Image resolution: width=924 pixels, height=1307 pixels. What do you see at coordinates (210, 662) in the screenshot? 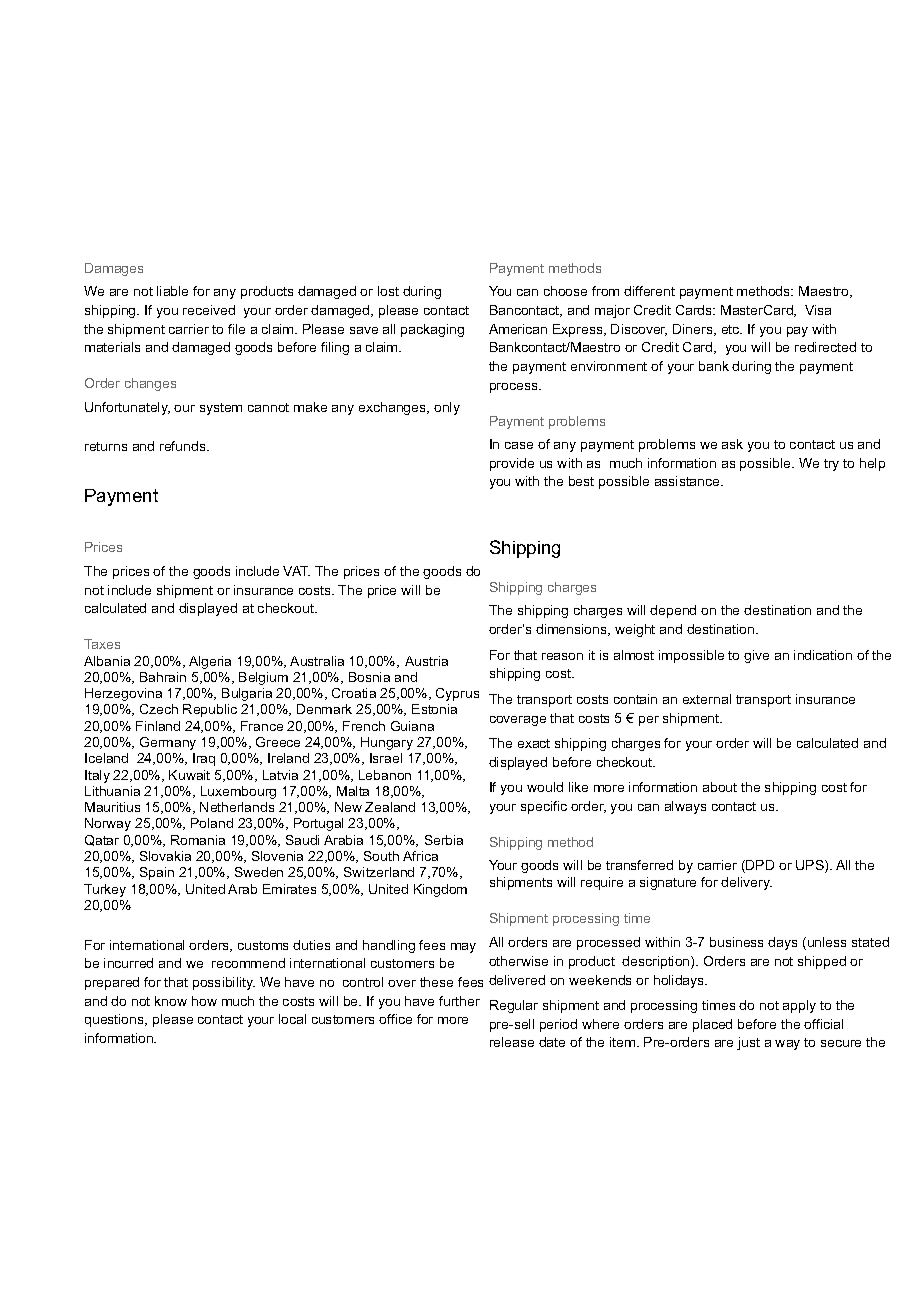
I see `Algeria` at bounding box center [210, 662].
